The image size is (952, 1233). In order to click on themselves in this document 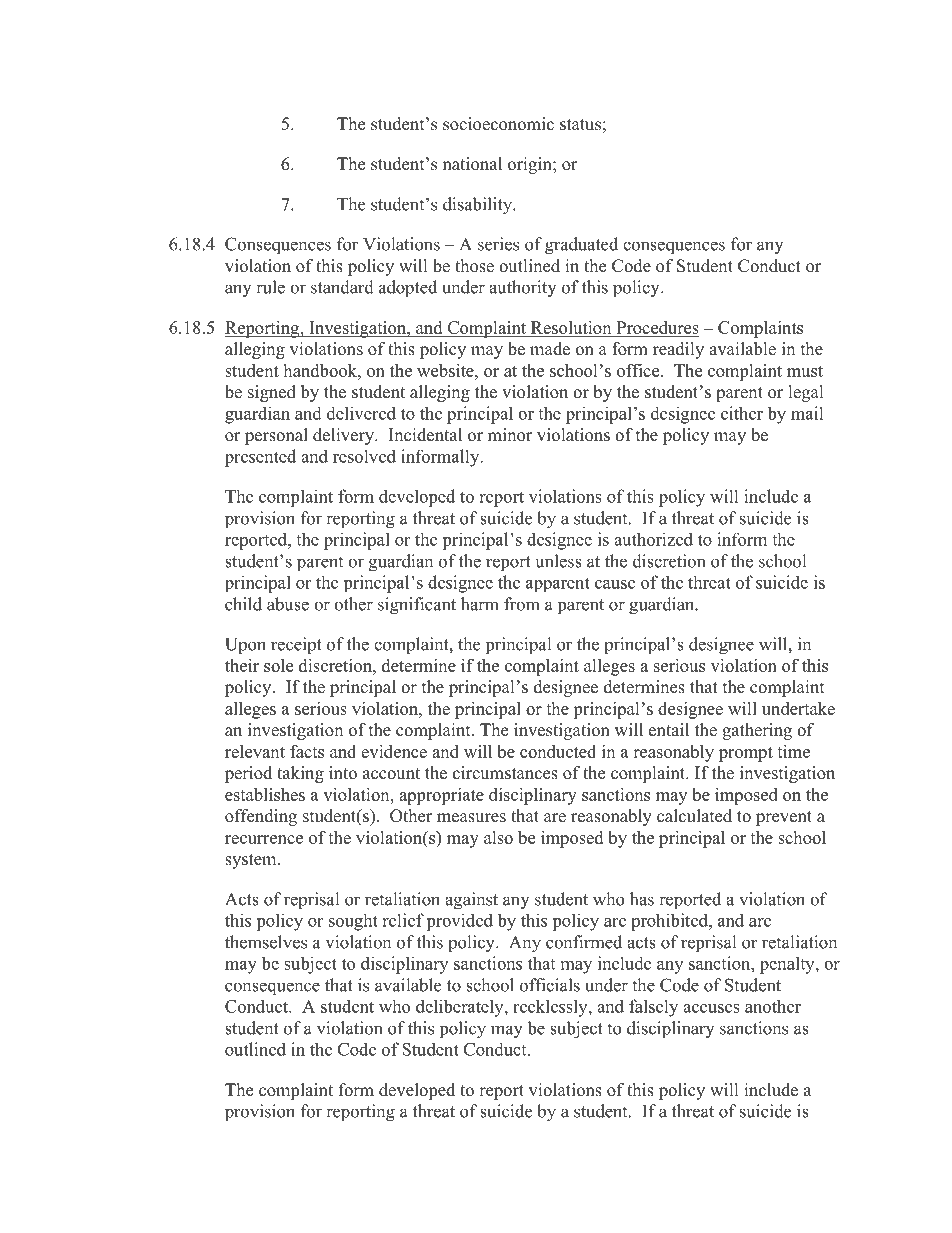, I will do `click(266, 942)`.
